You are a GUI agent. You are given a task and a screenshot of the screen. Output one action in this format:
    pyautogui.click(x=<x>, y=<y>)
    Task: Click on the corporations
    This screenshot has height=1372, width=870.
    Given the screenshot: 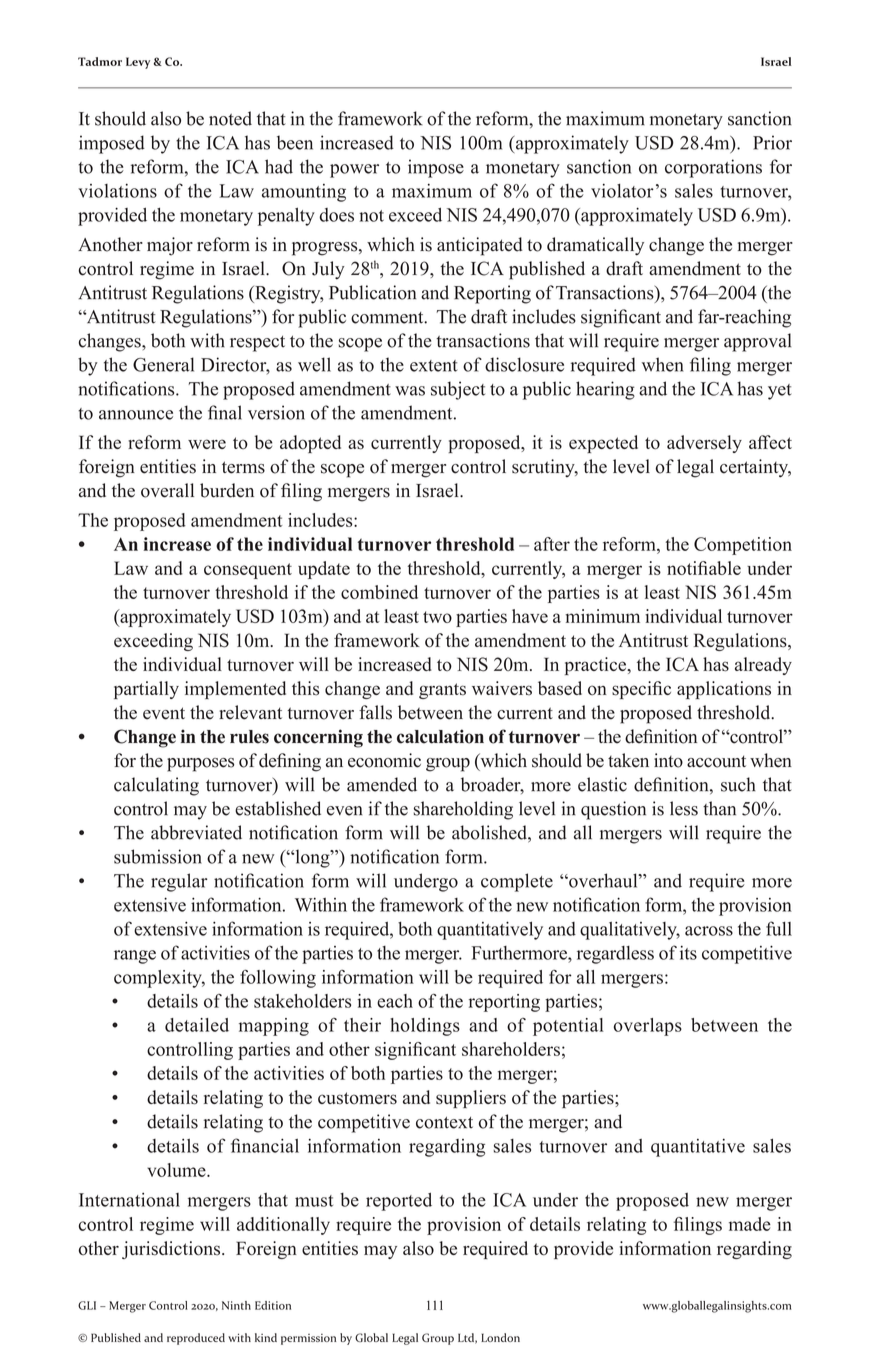 What is the action you would take?
    pyautogui.click(x=713, y=168)
